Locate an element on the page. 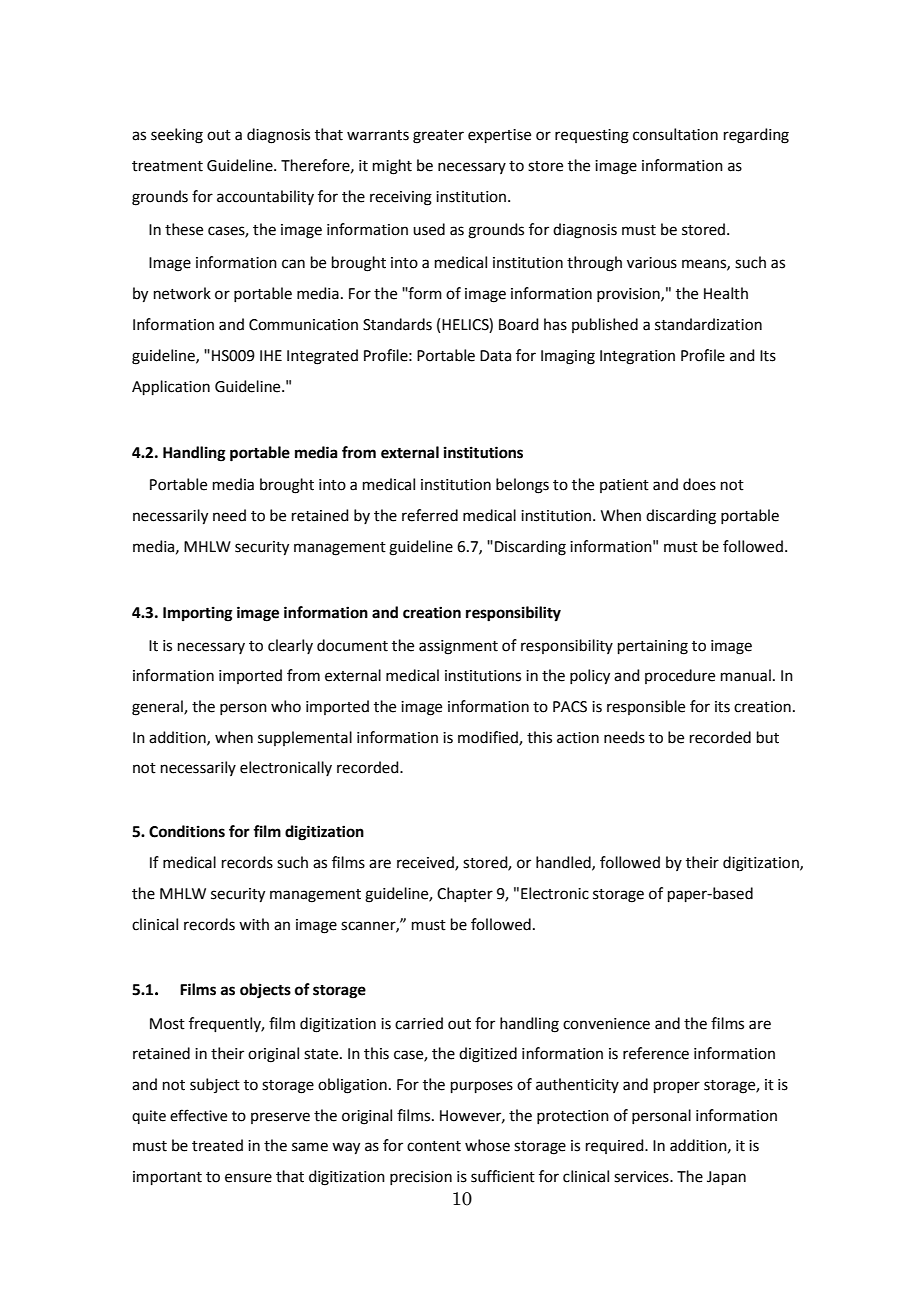 This document has height=1308, width=924. treatment is located at coordinates (167, 166).
